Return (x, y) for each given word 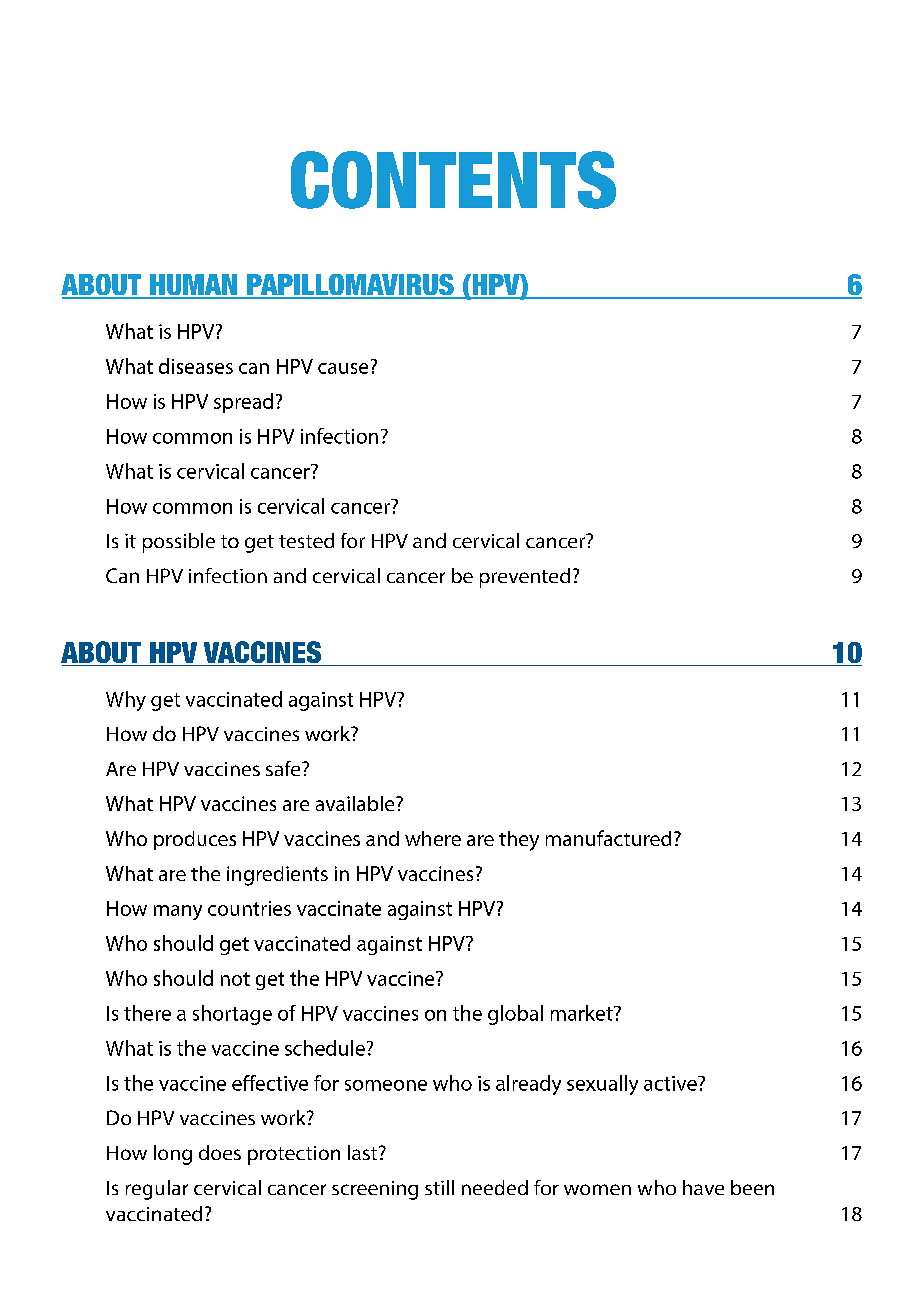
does (220, 1152)
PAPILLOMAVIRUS (350, 286)
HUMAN (194, 286)
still (439, 1187)
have (703, 1187)
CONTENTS (453, 180)
